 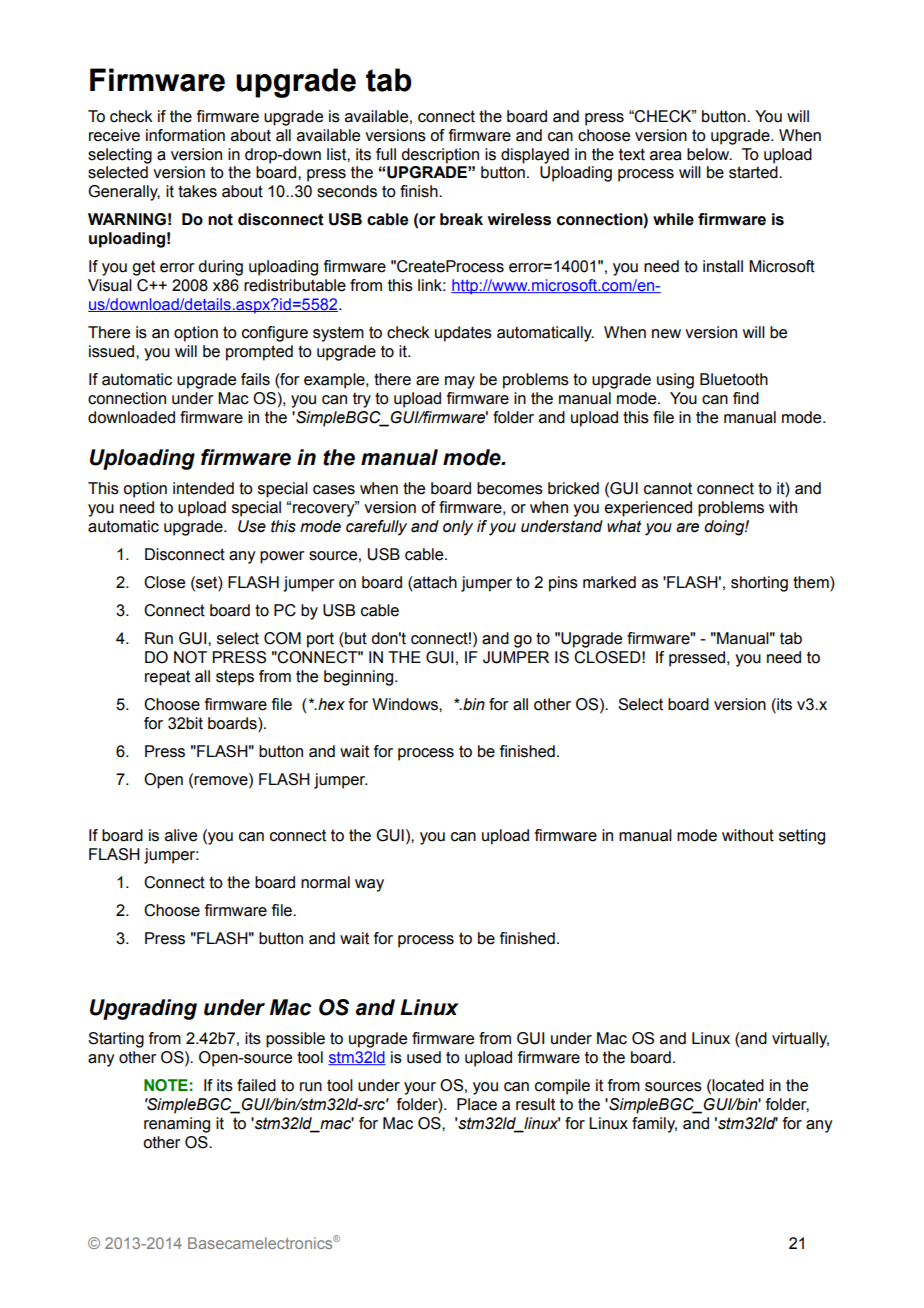 What do you see at coordinates (369, 885) in the screenshot?
I see `way` at bounding box center [369, 885].
